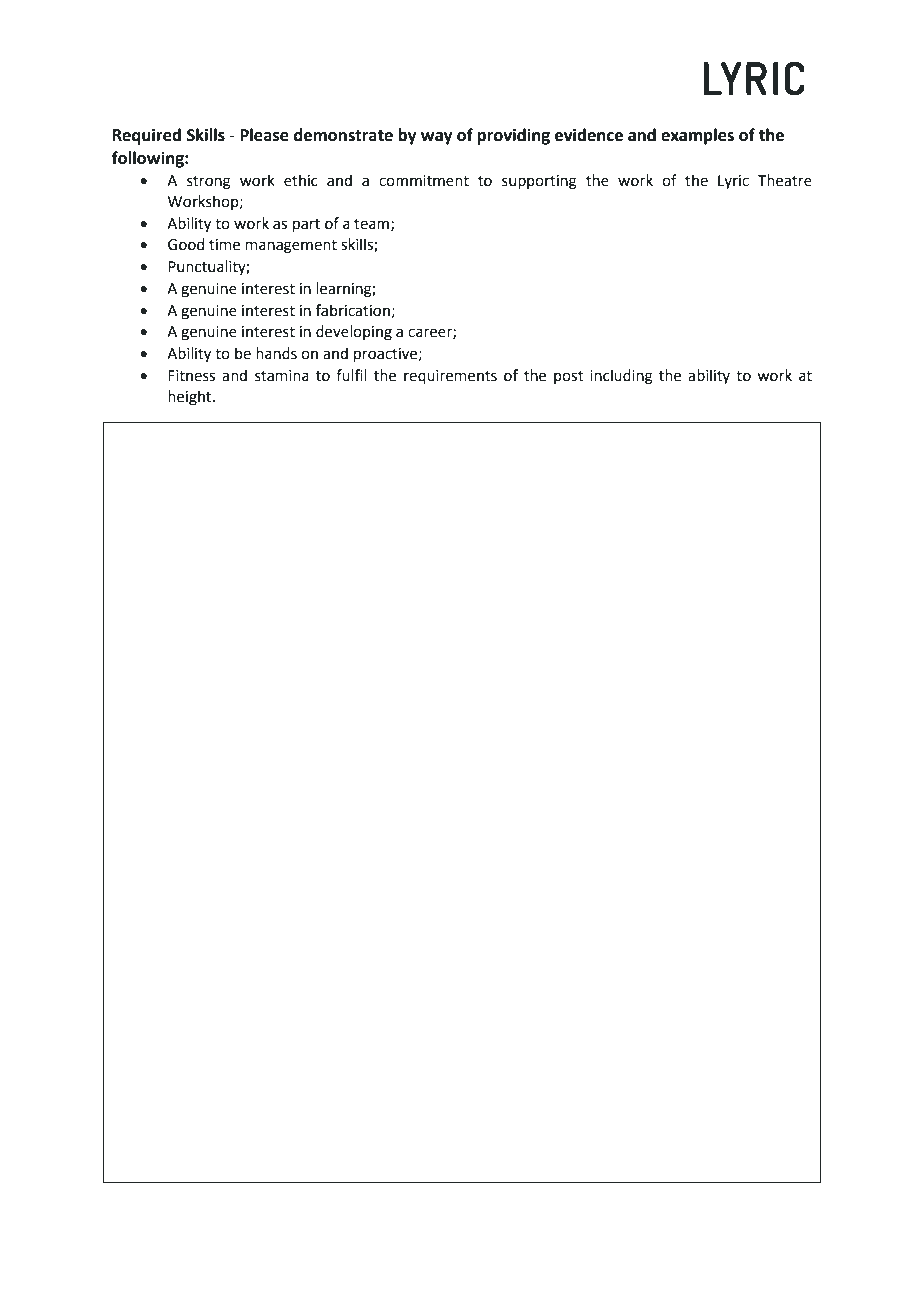 This screenshot has width=924, height=1307. Describe the element at coordinates (569, 377) in the screenshot. I see `post` at that location.
